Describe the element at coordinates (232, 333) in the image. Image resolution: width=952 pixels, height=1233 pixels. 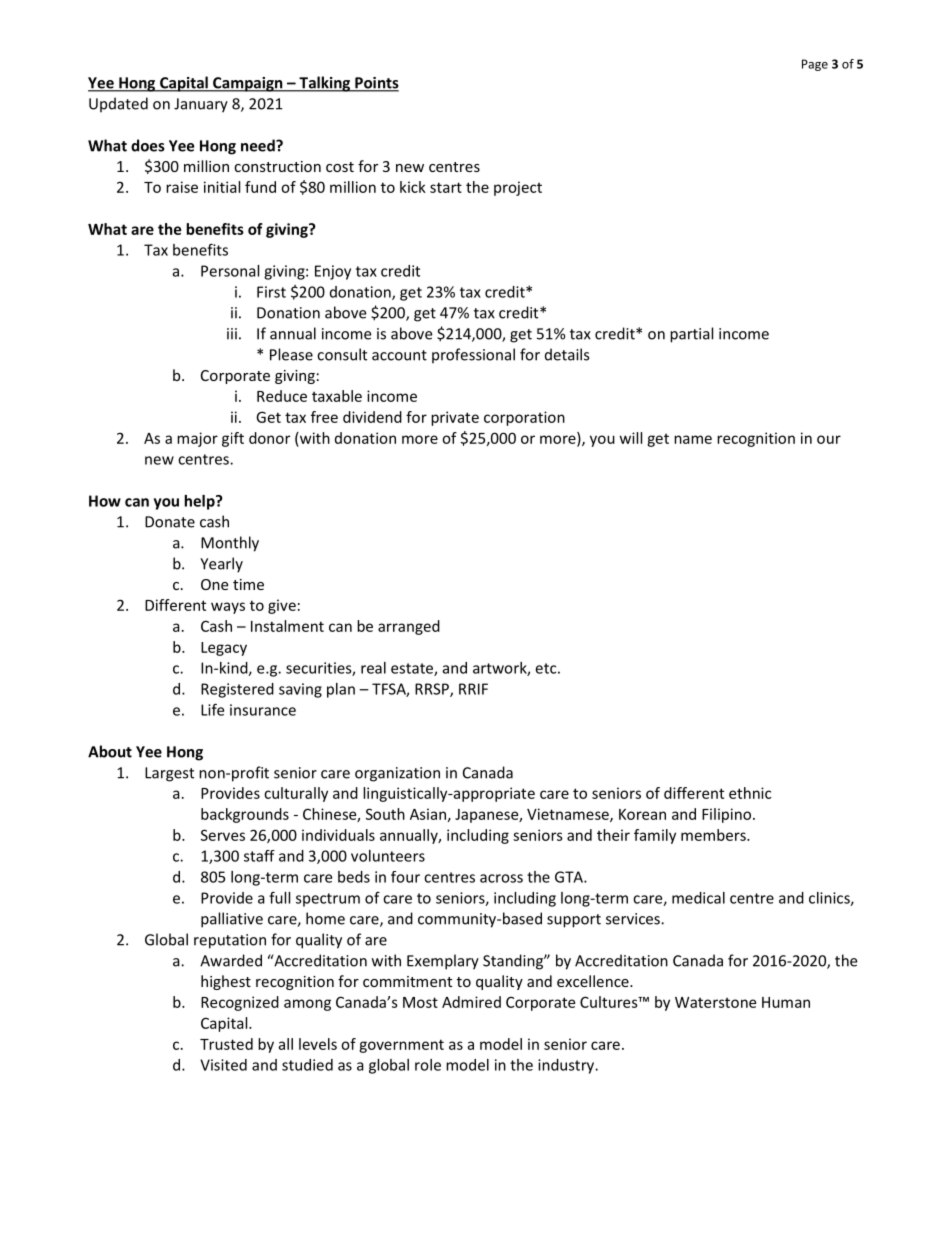
I see `iii` at that location.
